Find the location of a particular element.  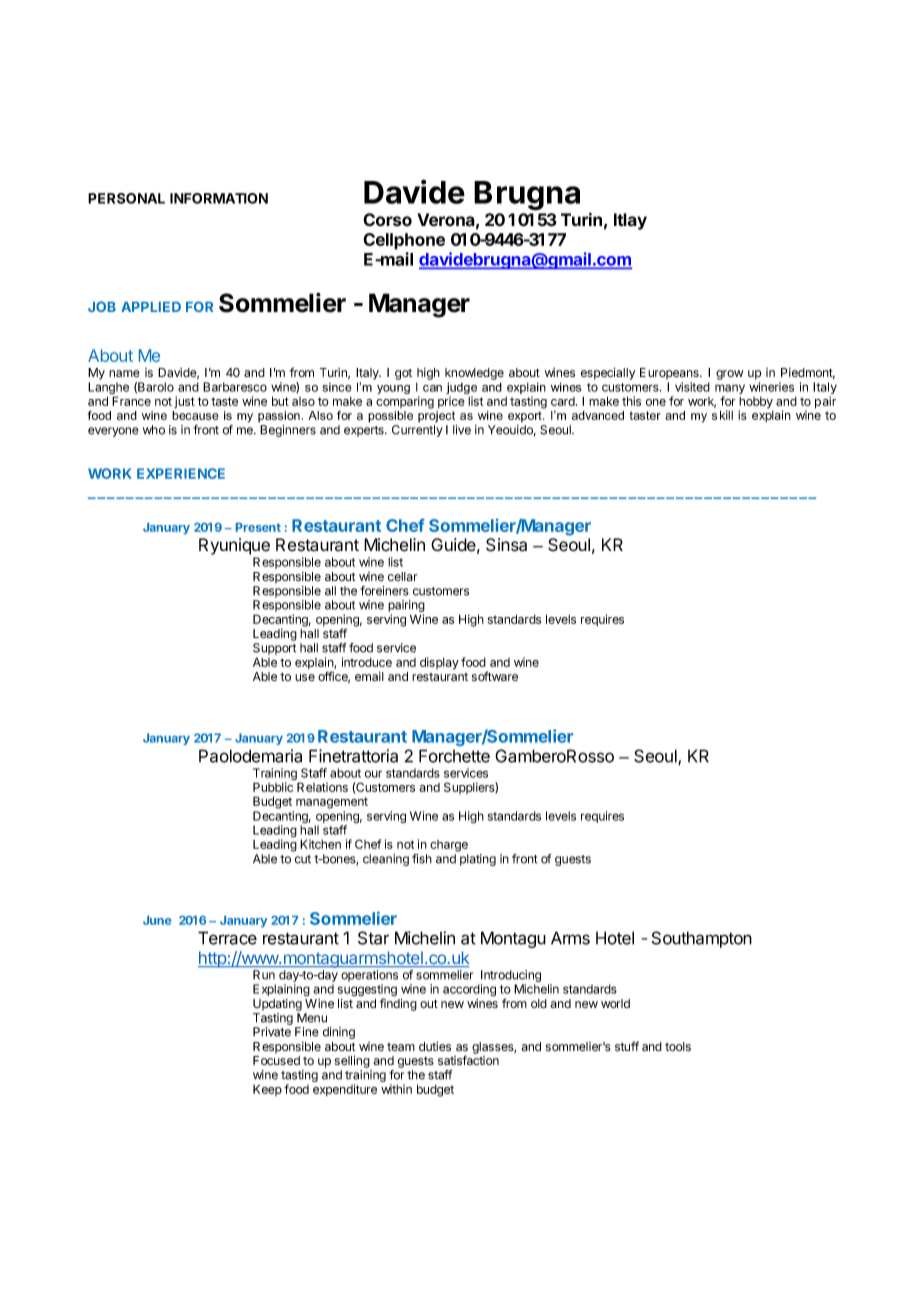

tools is located at coordinates (678, 1046).
